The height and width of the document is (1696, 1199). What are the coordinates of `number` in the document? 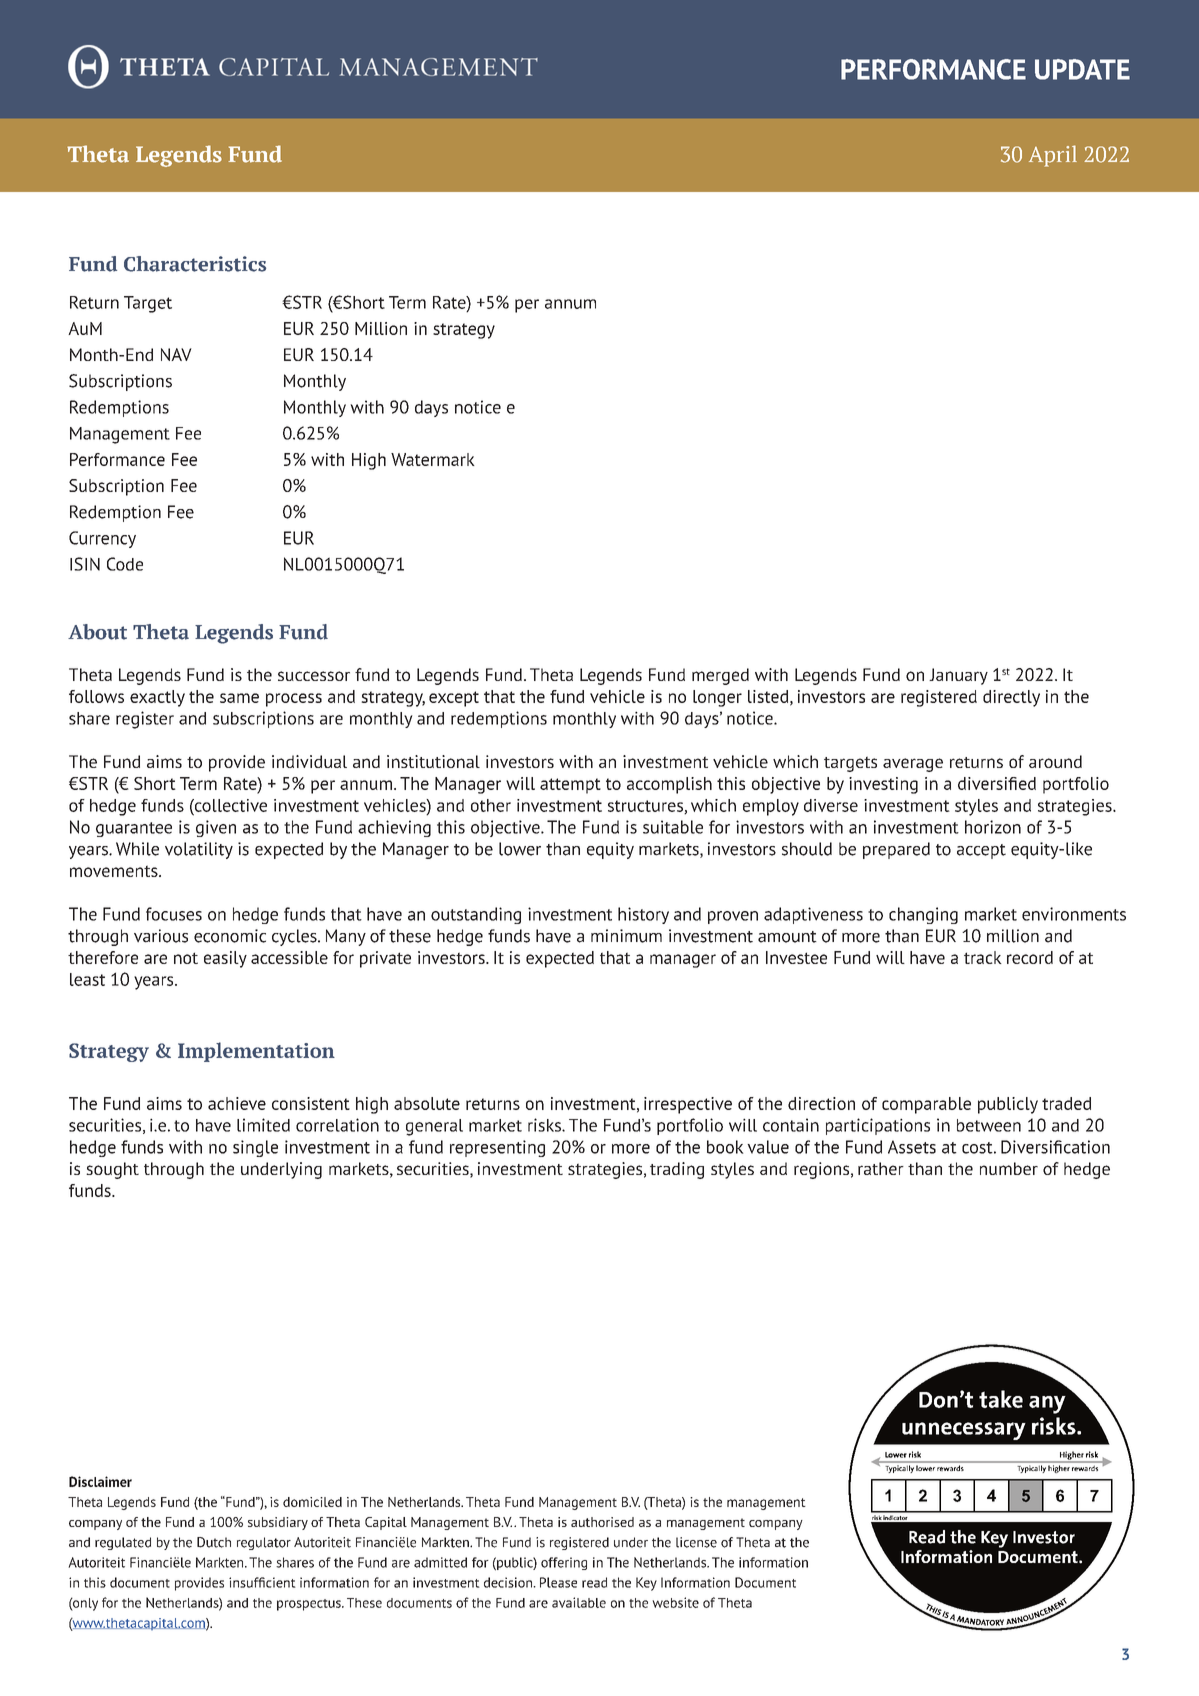 It's located at (1009, 1168).
